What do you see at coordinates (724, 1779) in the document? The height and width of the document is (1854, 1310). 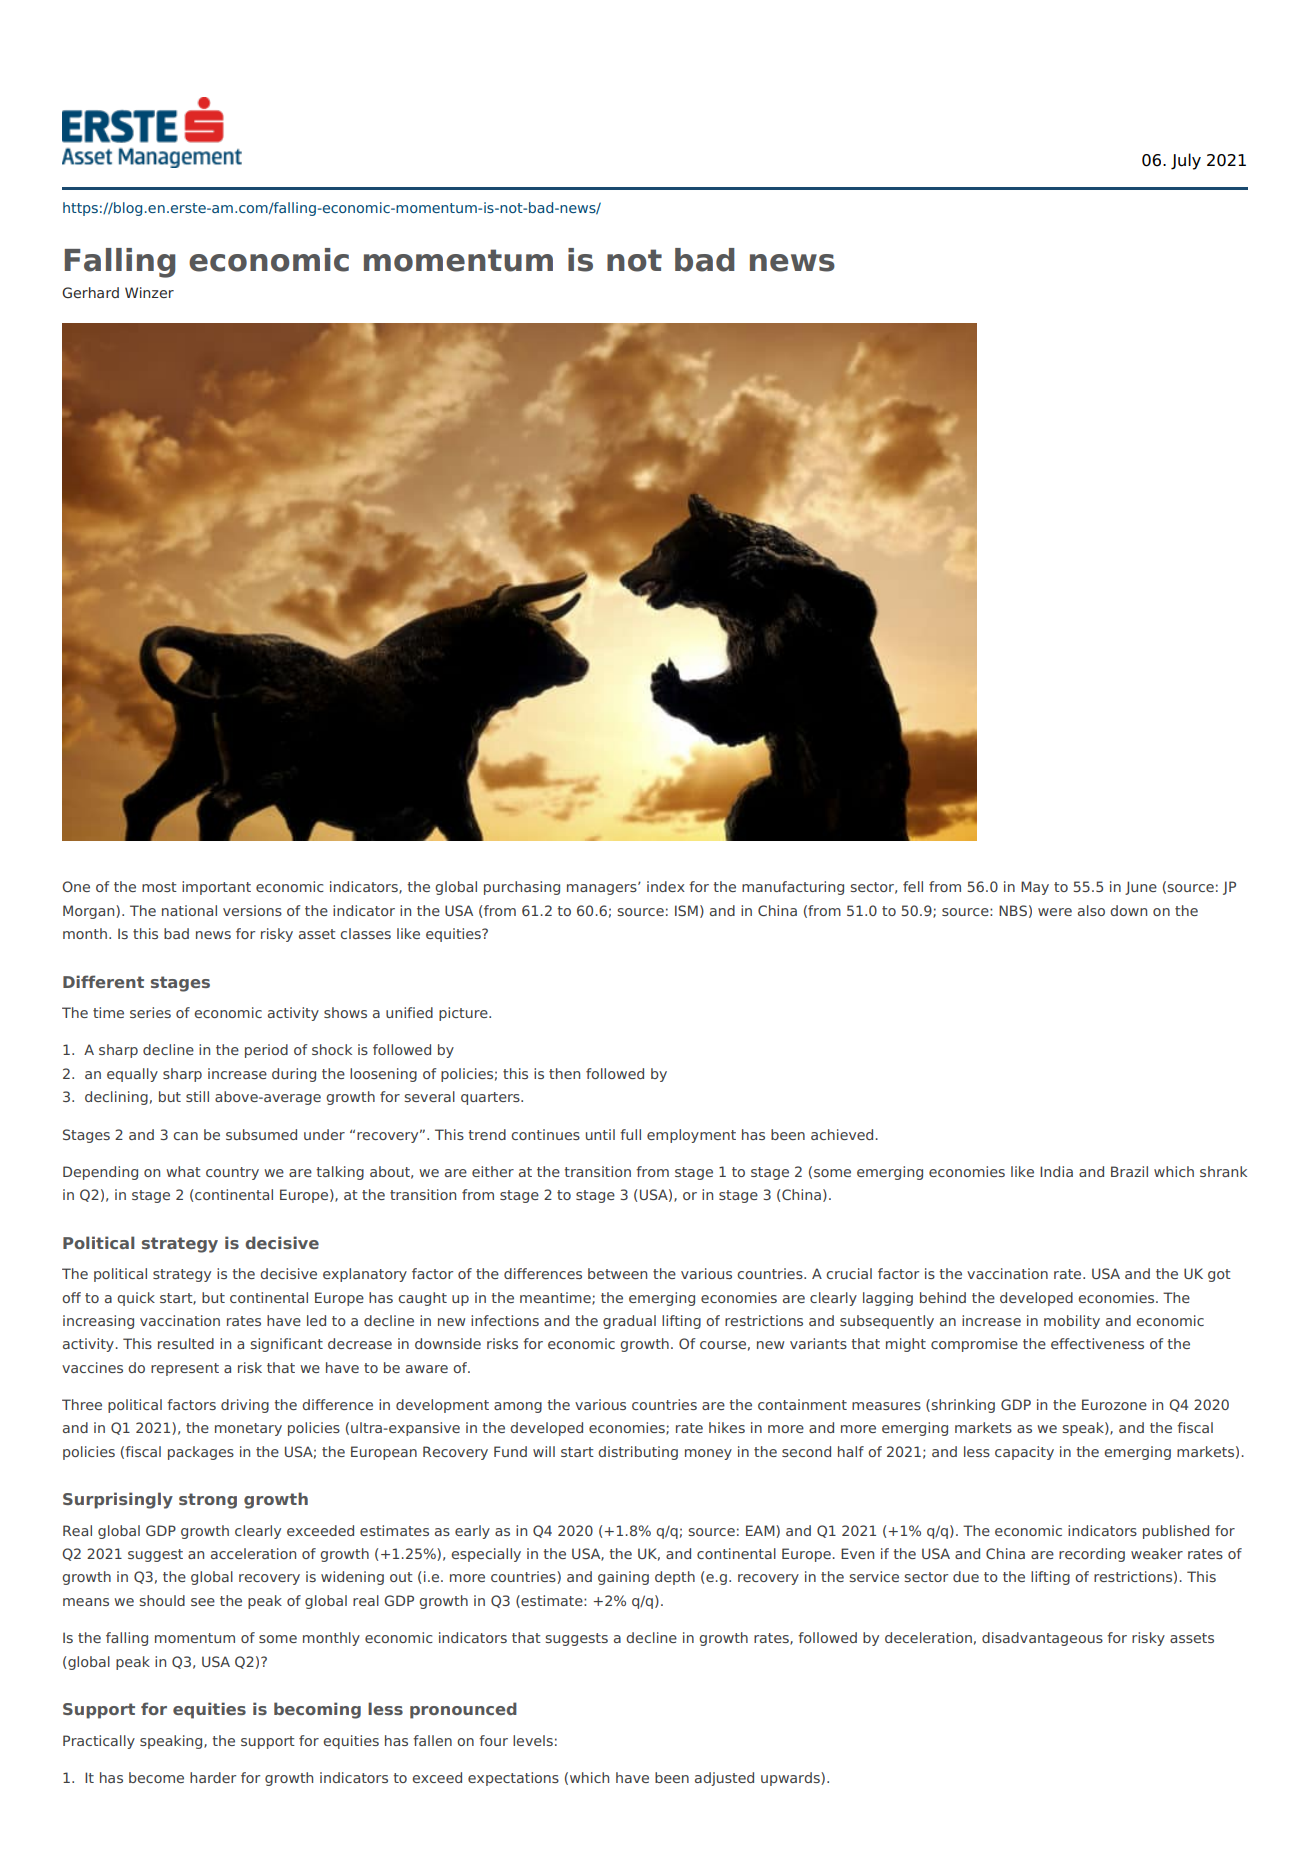 I see `adjusted` at bounding box center [724, 1779].
